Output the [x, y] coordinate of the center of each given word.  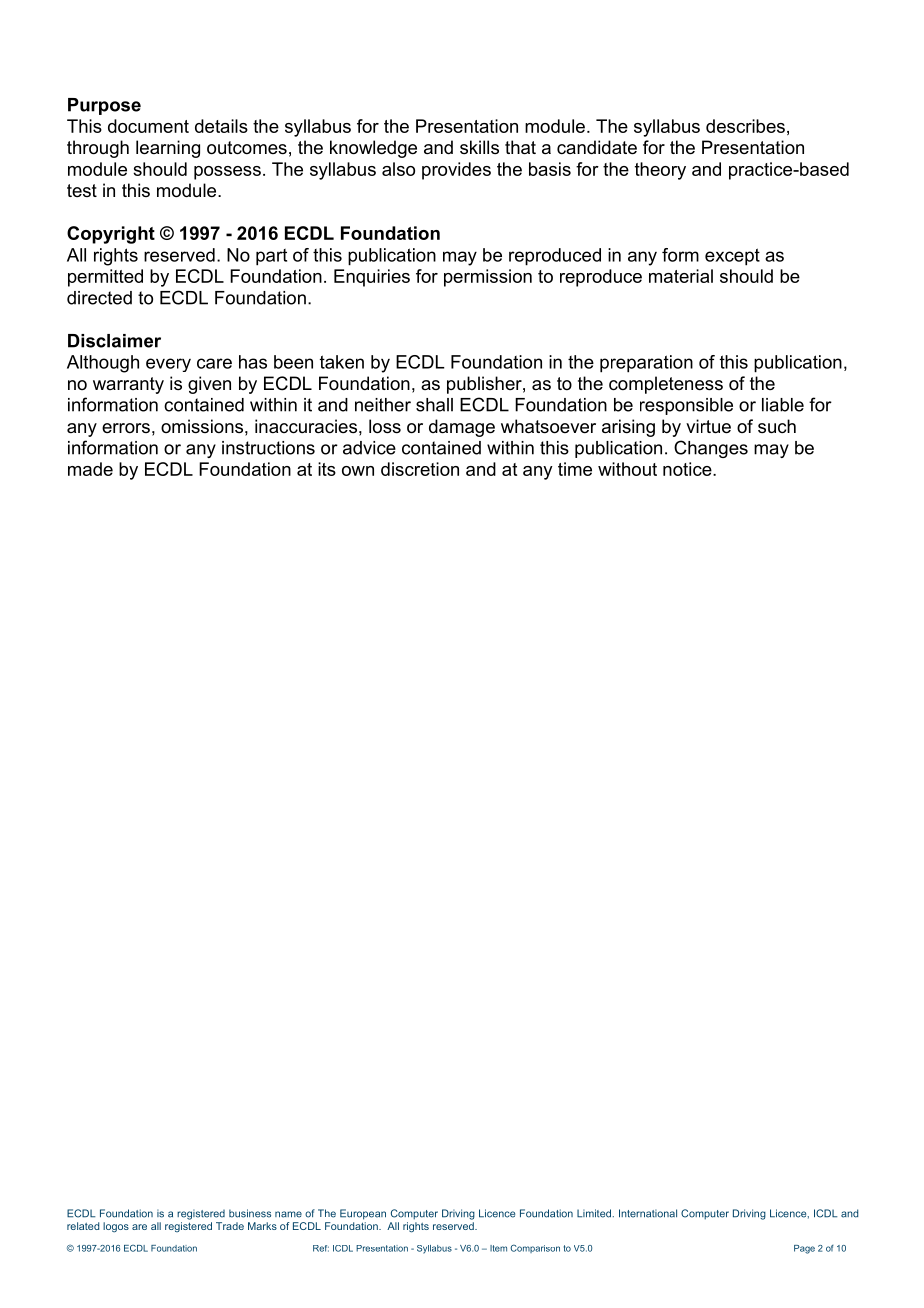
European [363, 1214]
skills [479, 147]
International [648, 1213]
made [90, 469]
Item [498, 1248]
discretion [420, 469]
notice [688, 469]
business [250, 1213]
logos [116, 1227]
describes [745, 126]
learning [168, 149]
